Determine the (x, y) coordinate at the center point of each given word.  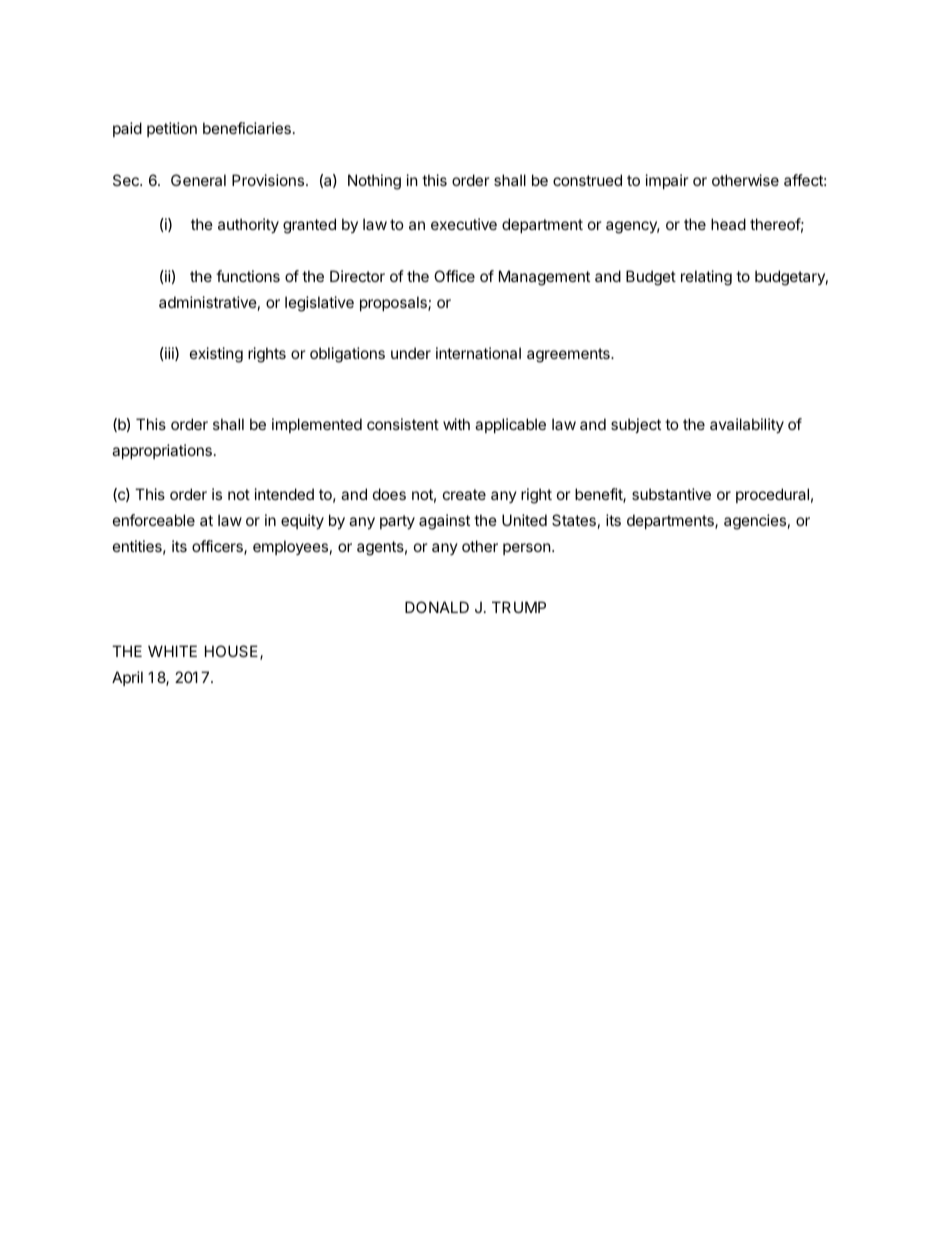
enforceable (154, 520)
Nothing (374, 182)
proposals (394, 303)
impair (667, 181)
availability (747, 425)
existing (216, 355)
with (456, 424)
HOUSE (233, 652)
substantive (671, 494)
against (444, 522)
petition (172, 129)
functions (248, 276)
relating (706, 278)
